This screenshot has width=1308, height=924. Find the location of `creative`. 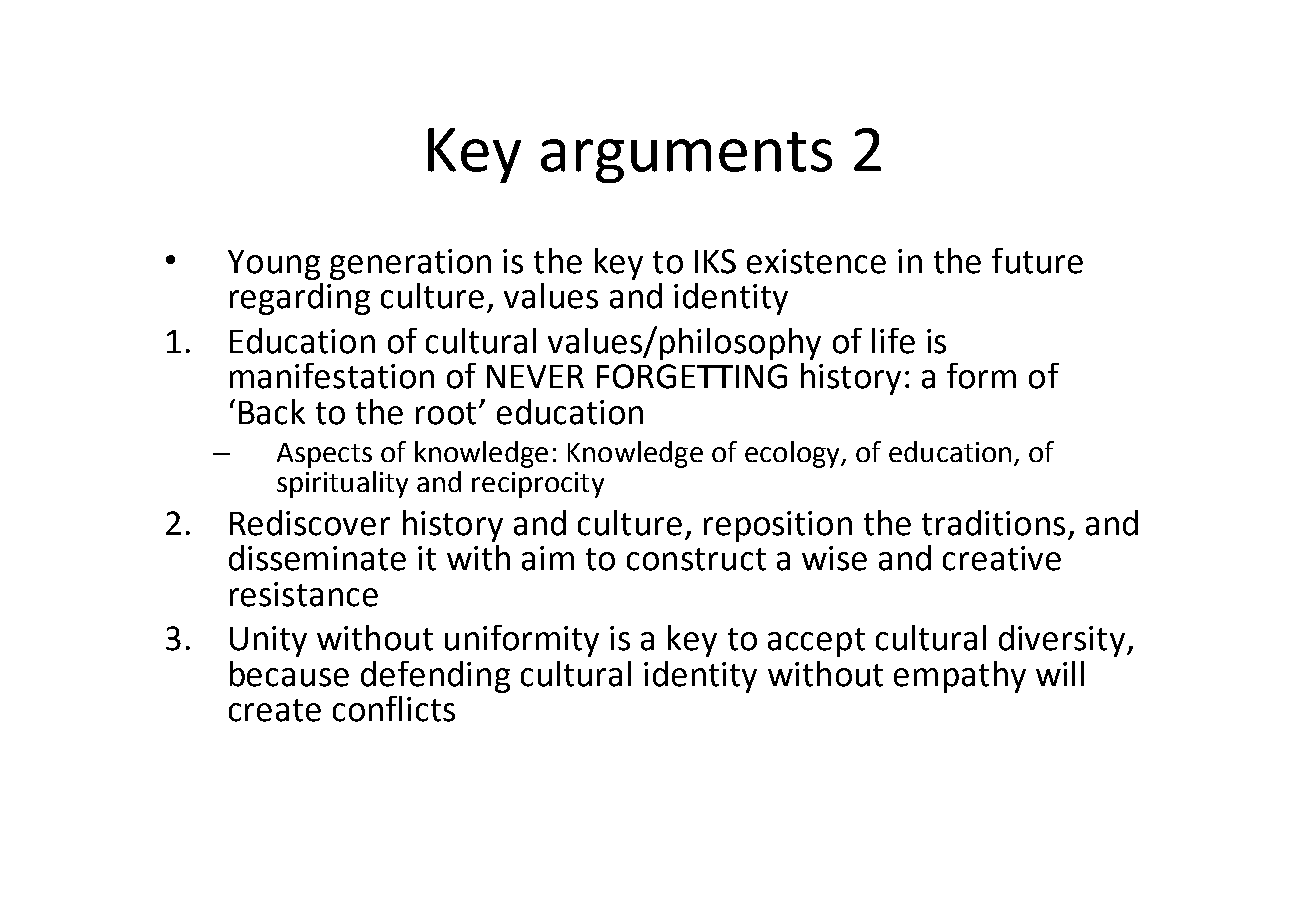

creative is located at coordinates (1002, 558).
